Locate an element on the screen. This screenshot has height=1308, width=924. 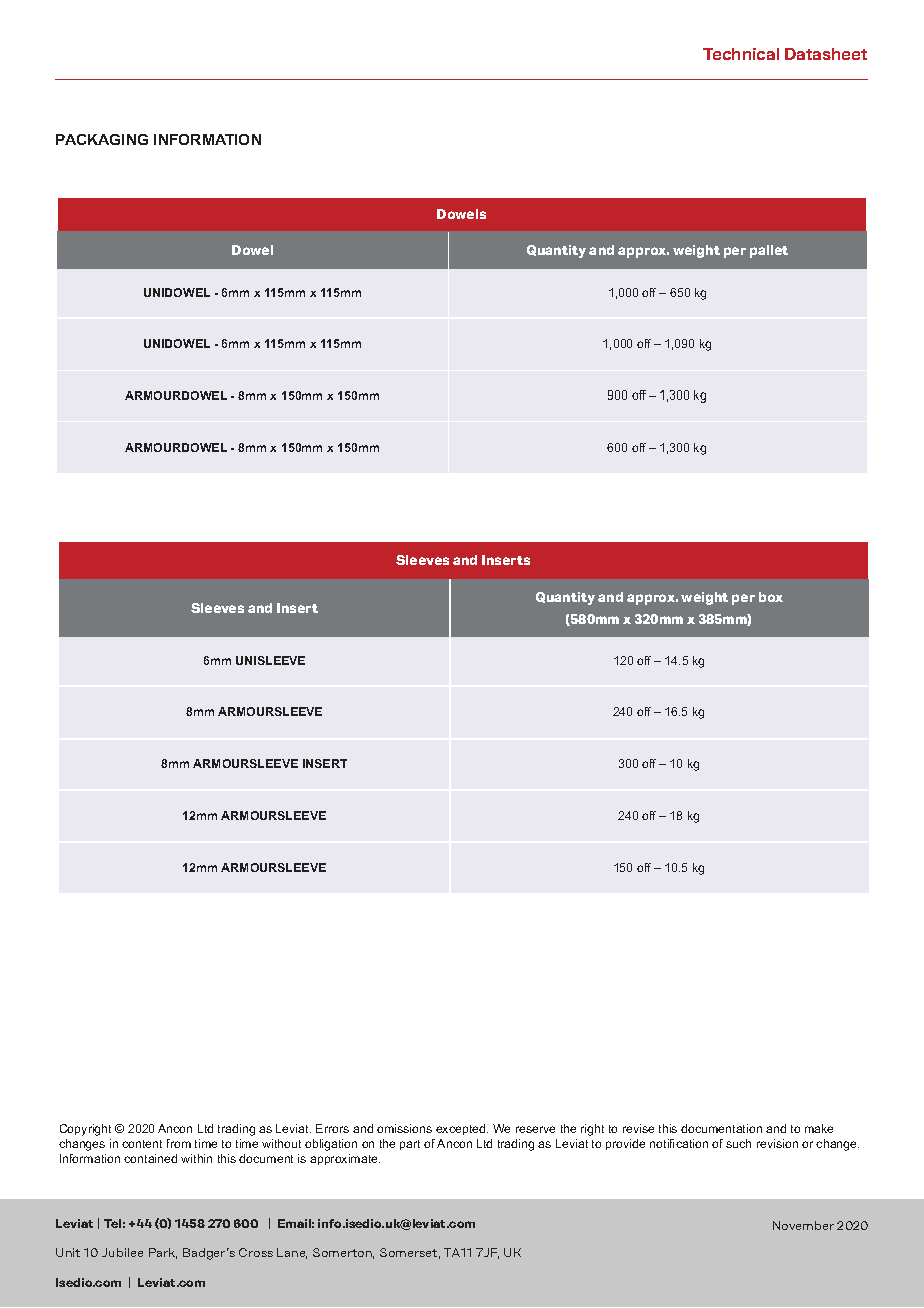
box is located at coordinates (771, 597).
